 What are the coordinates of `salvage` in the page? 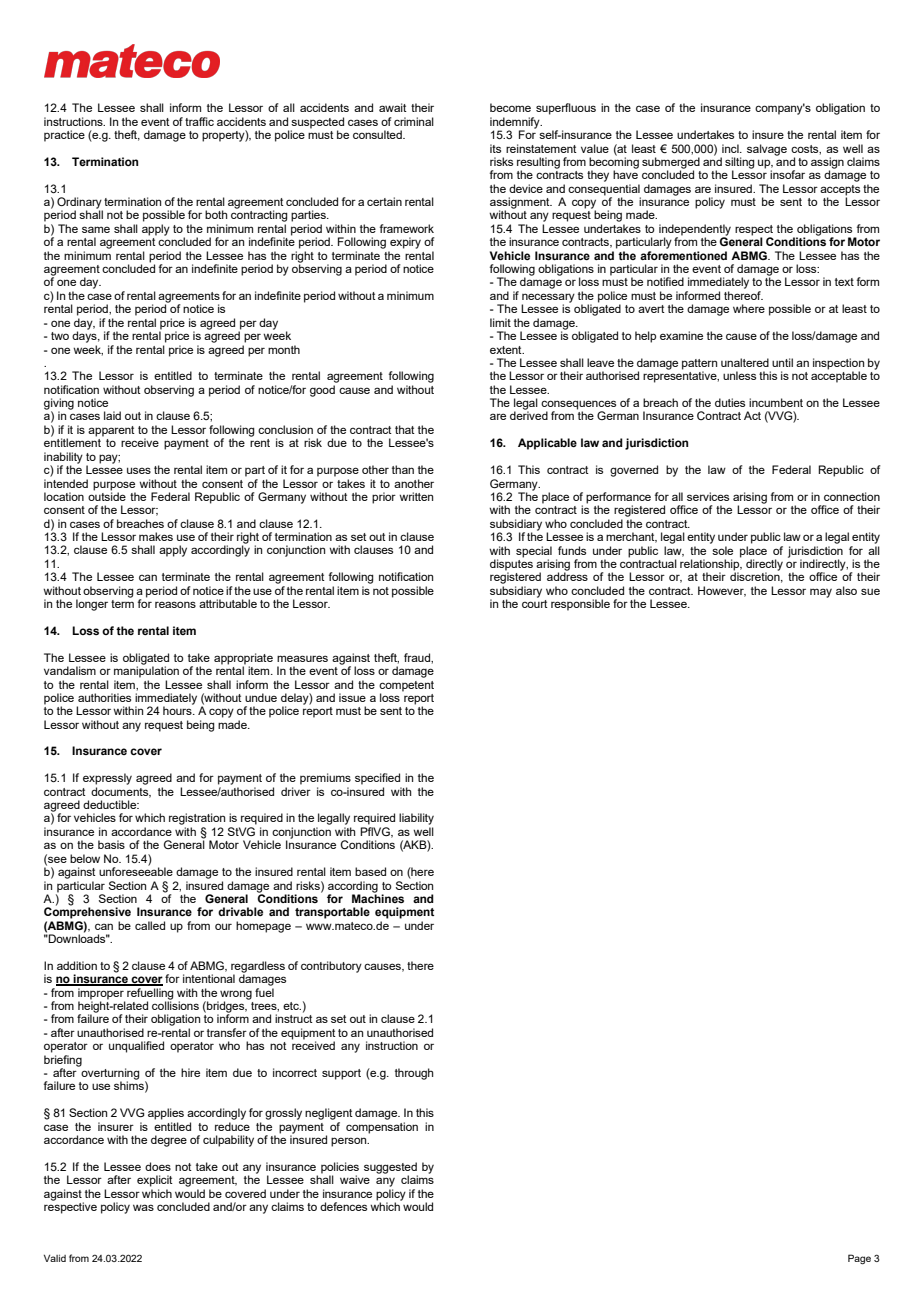 It's located at (767, 150).
